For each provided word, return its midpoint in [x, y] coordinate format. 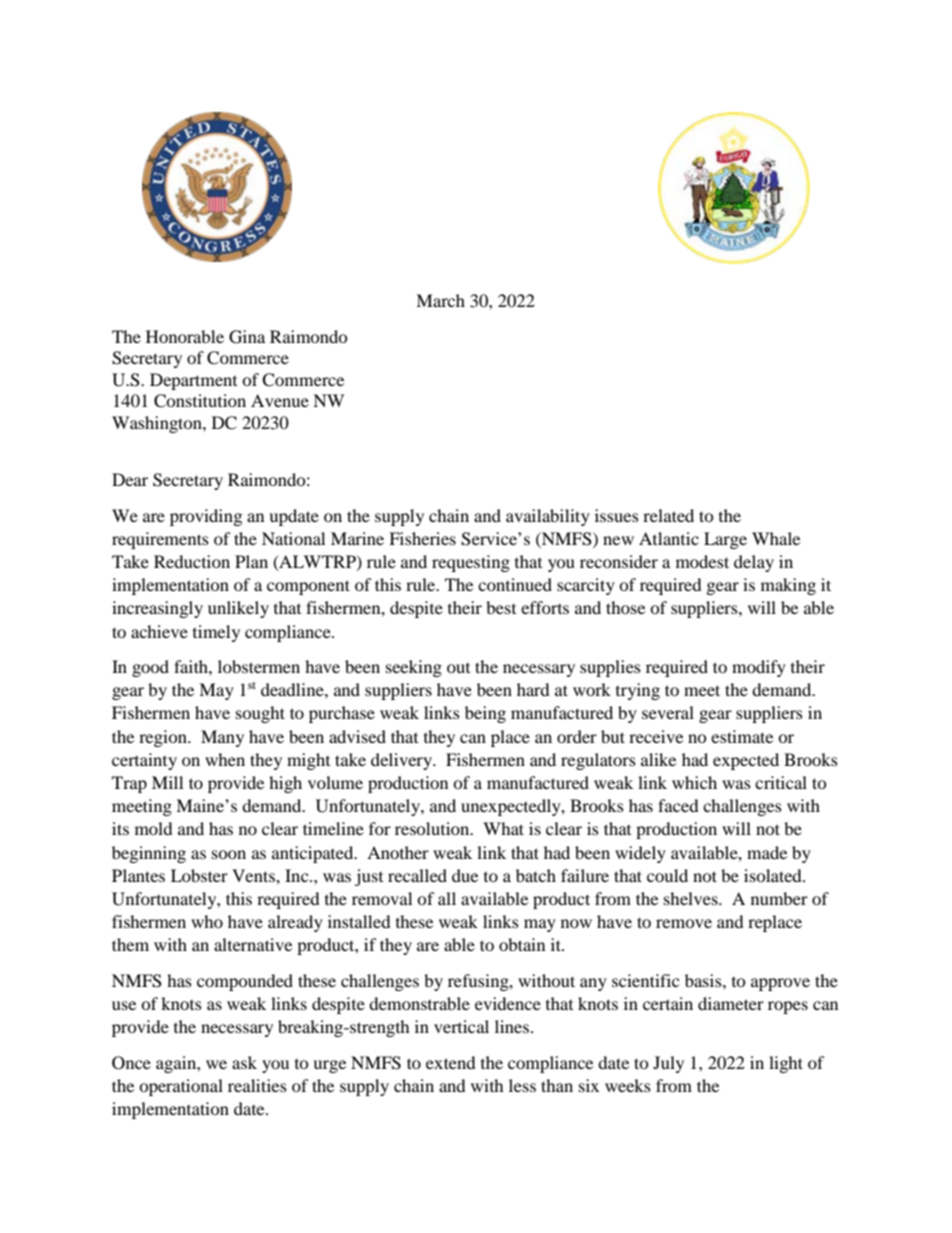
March [440, 300]
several [668, 712]
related [668, 515]
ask [244, 1062]
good [150, 668]
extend [451, 1062]
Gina [247, 337]
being [485, 714]
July [668, 1064]
